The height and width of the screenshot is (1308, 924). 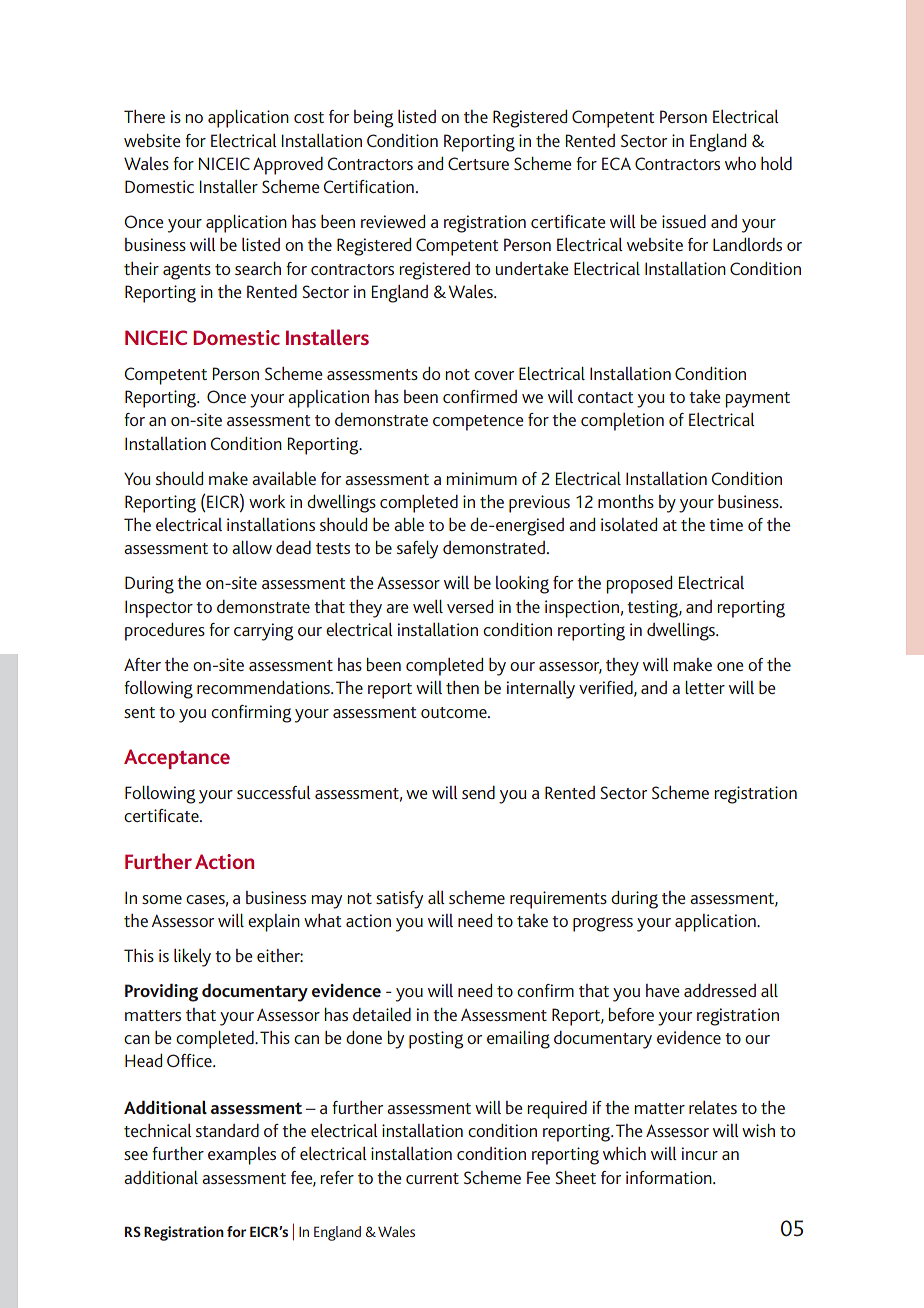 I want to click on work, so click(x=267, y=501).
